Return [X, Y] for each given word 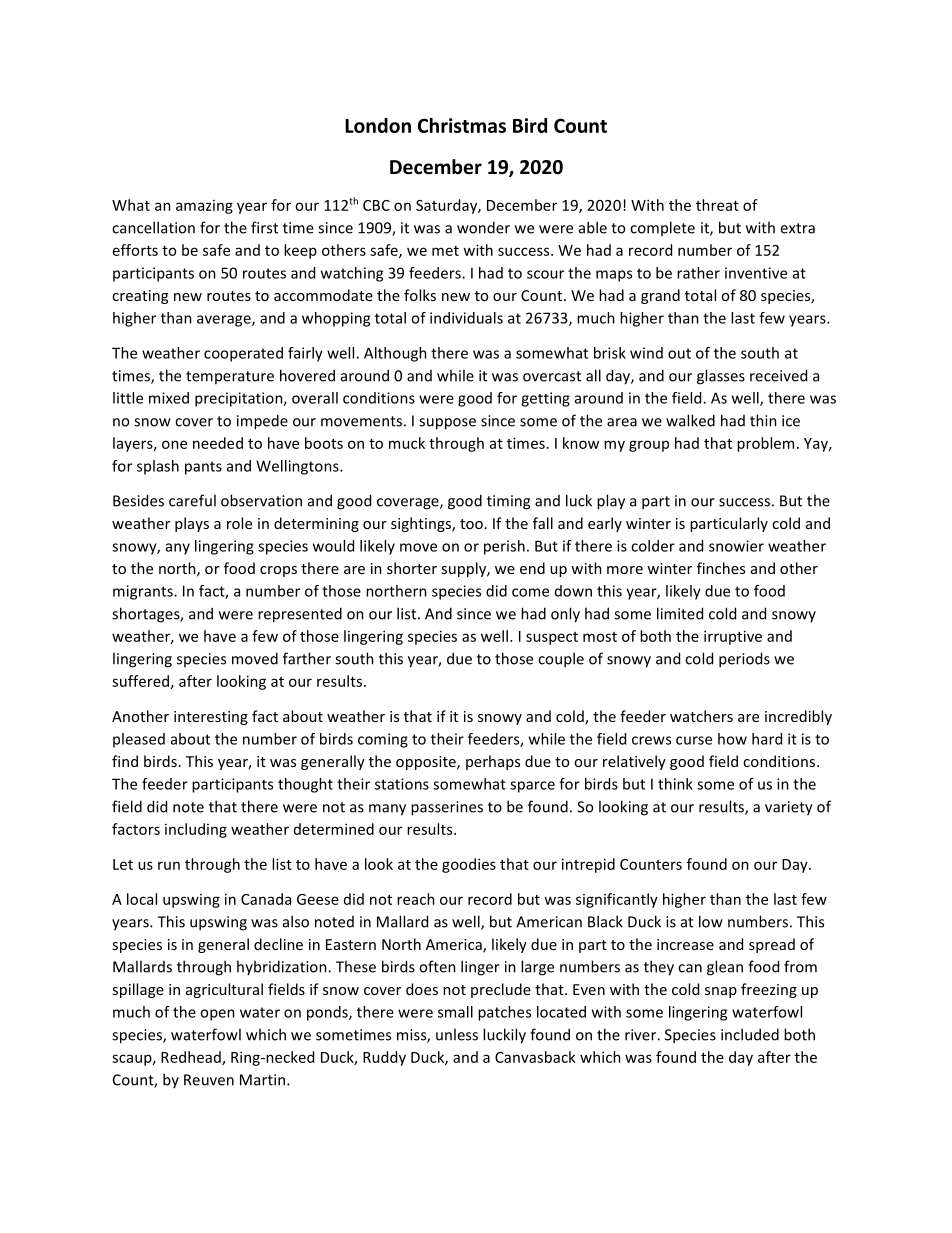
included [750, 1034]
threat [717, 205]
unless [457, 1034]
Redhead [192, 1058]
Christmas [462, 125]
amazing [204, 207]
